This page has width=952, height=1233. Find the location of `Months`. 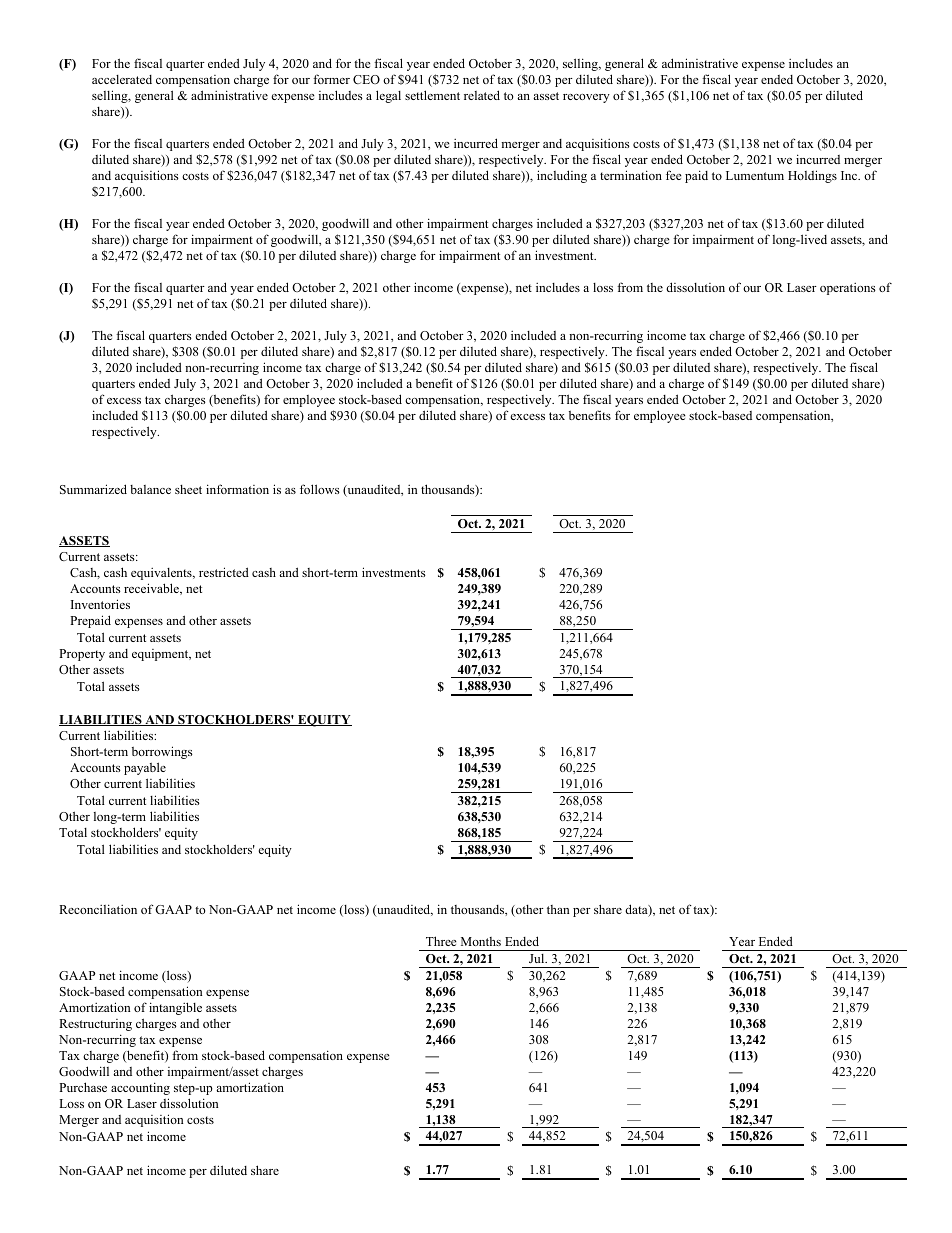

Months is located at coordinates (481, 941).
